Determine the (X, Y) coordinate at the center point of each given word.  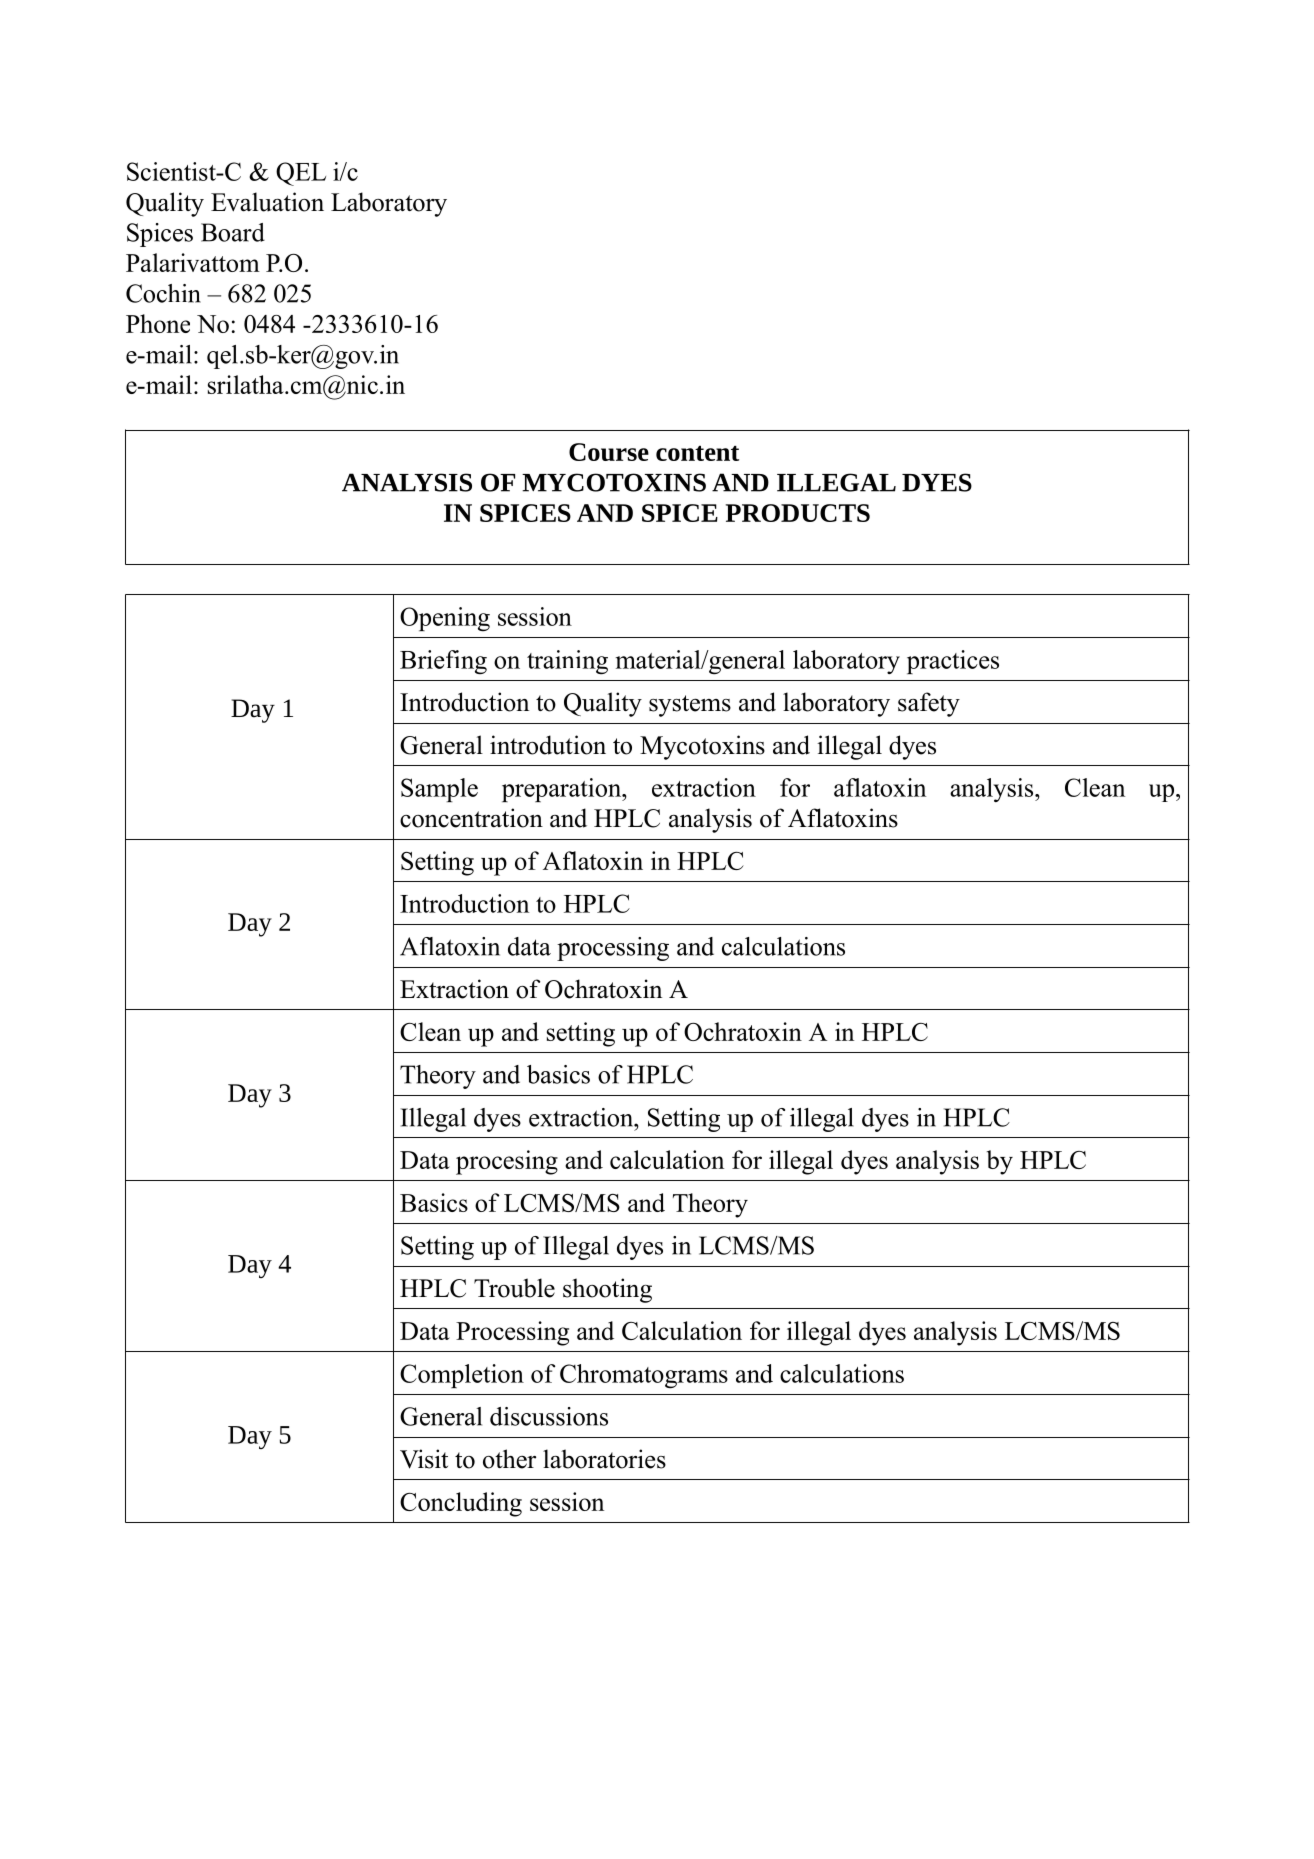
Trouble (514, 1288)
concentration (471, 818)
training (567, 662)
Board (233, 232)
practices (953, 662)
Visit (424, 1459)
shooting (607, 1290)
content (697, 453)
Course (609, 452)
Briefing (443, 662)
